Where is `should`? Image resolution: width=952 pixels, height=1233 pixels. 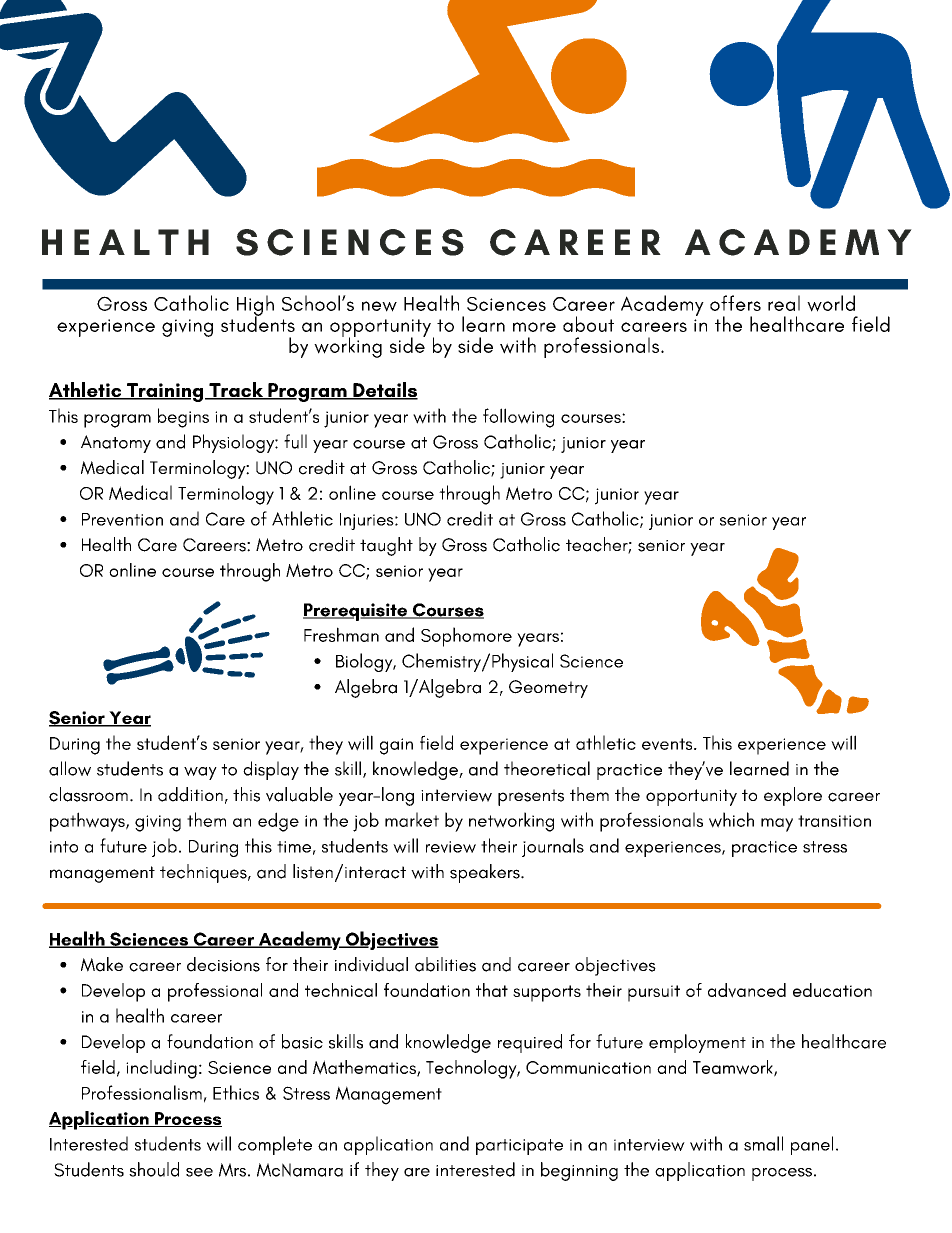 should is located at coordinates (154, 1169).
